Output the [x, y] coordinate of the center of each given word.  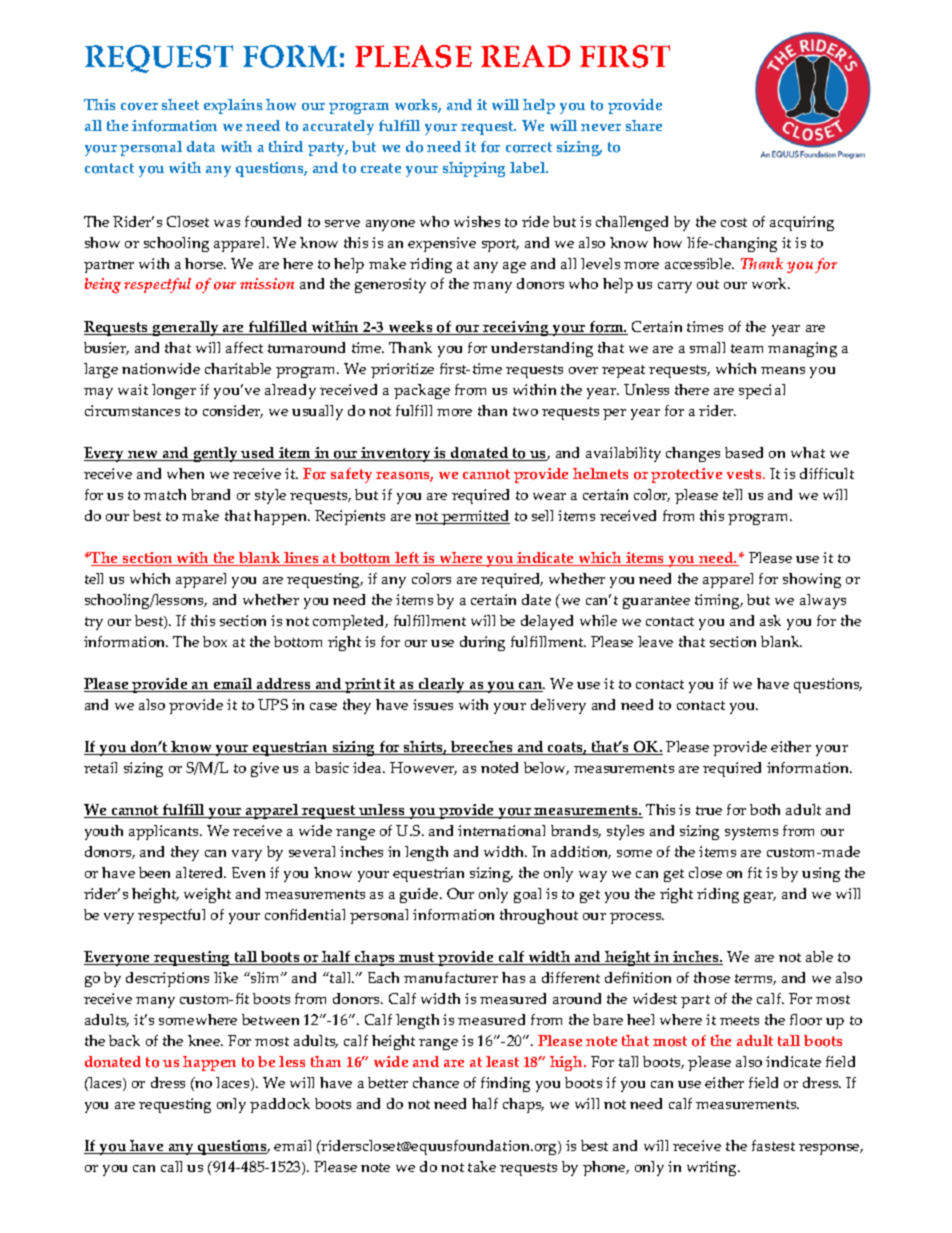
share [644, 125]
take [482, 1166]
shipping [474, 169]
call [171, 1166]
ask [770, 620]
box [215, 641]
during [482, 643]
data [201, 146]
